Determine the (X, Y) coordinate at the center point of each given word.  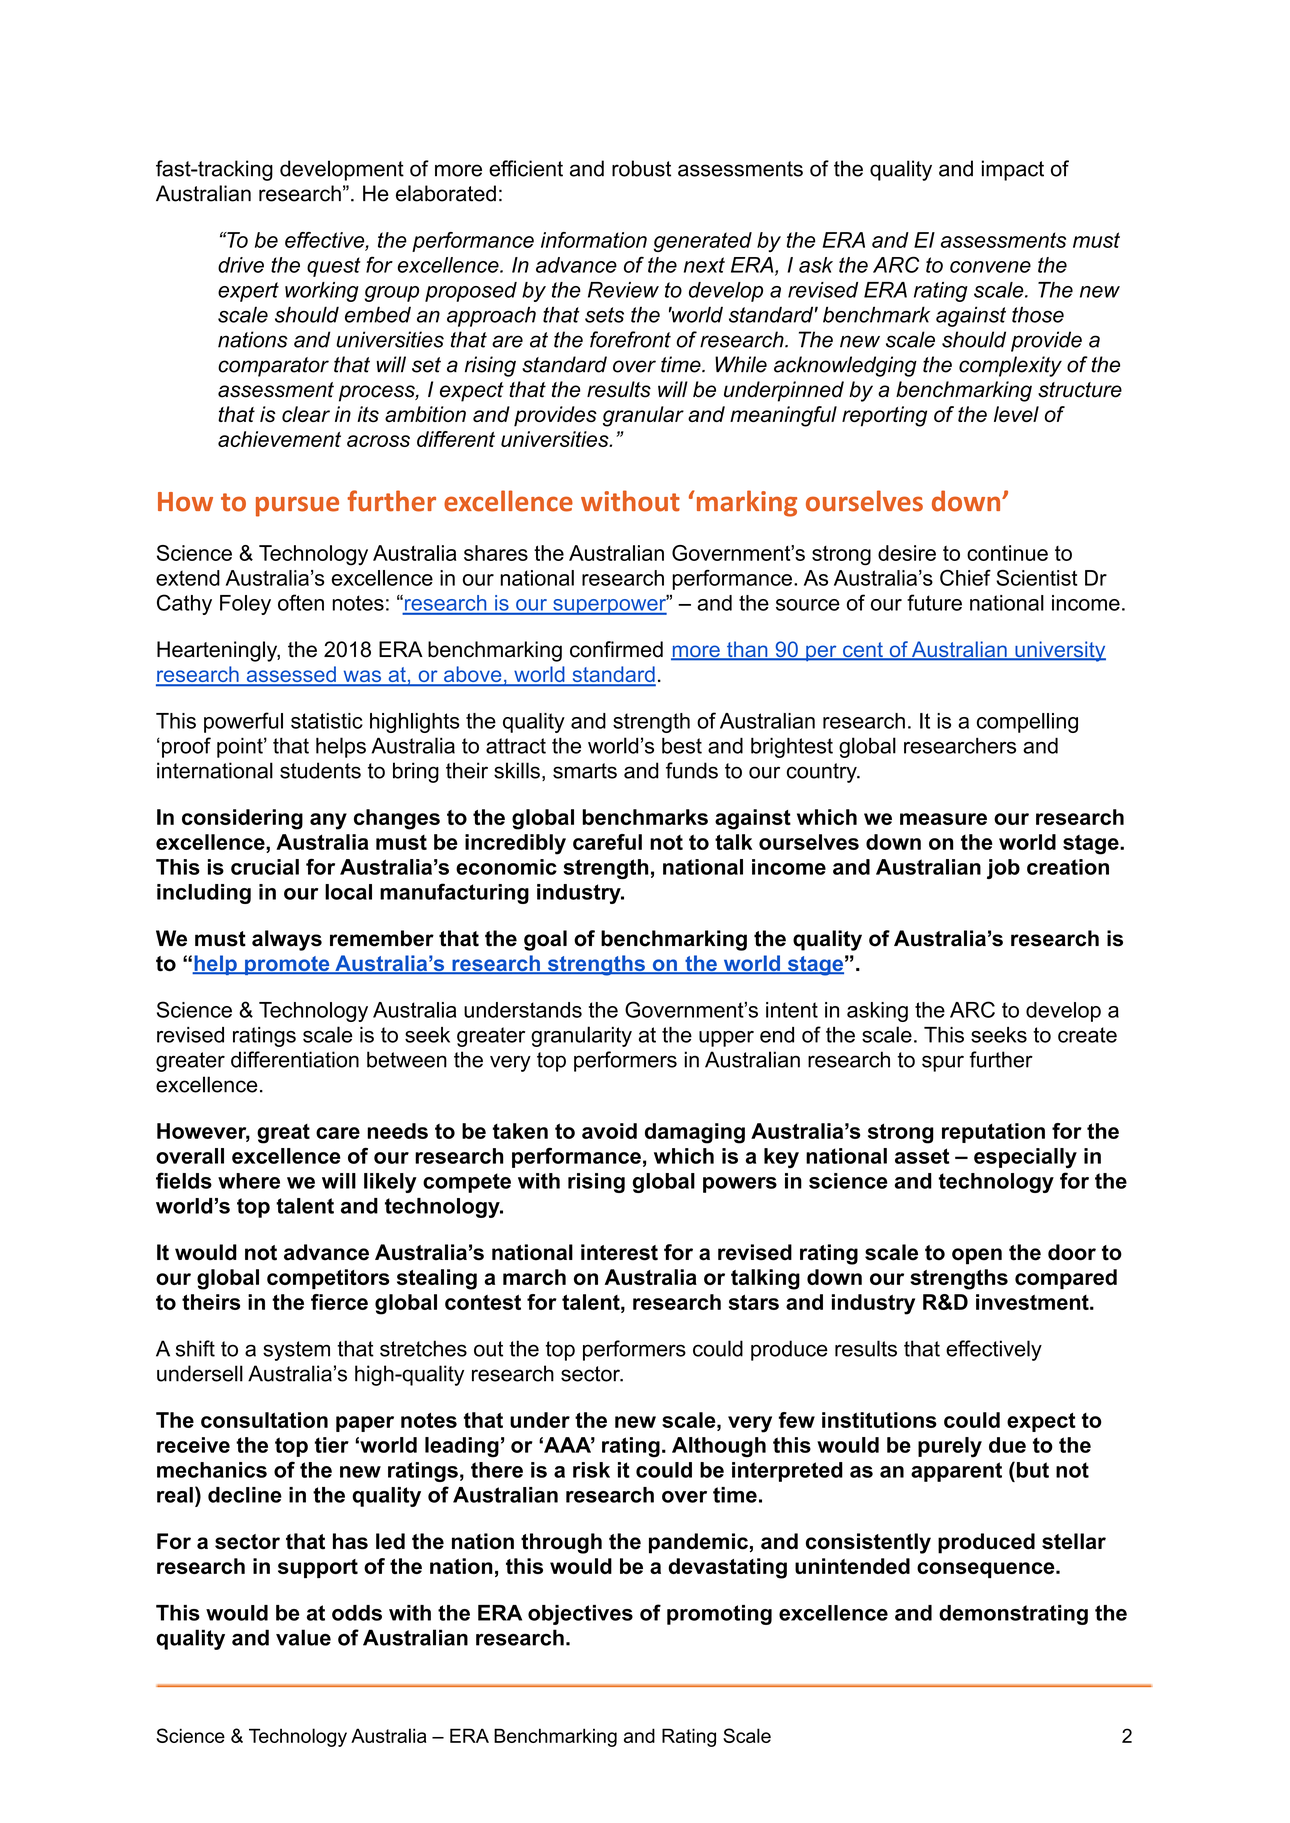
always (287, 940)
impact (1013, 170)
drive (241, 265)
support (318, 1568)
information (594, 240)
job (1003, 869)
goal (545, 940)
